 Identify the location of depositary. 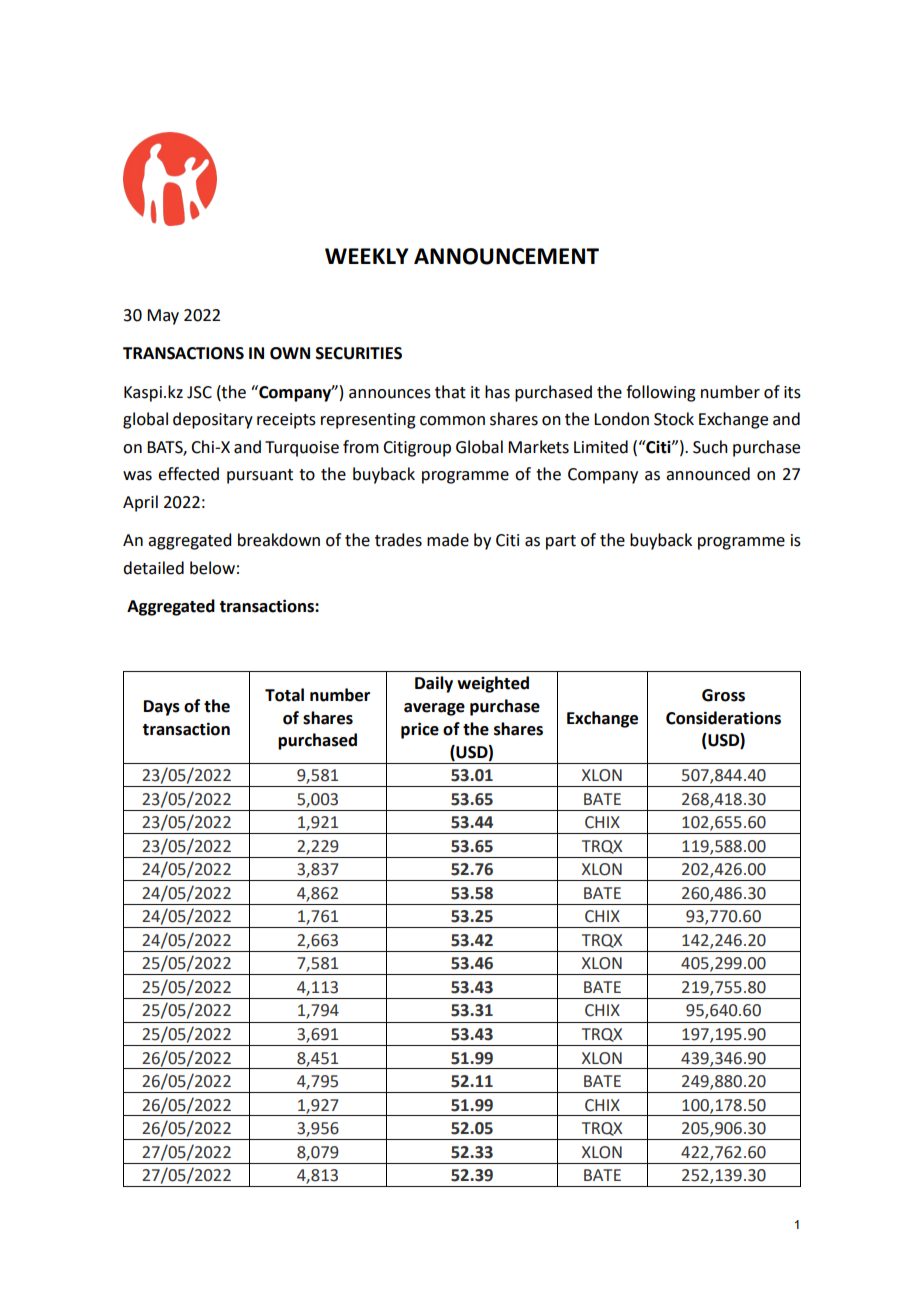
(213, 420).
